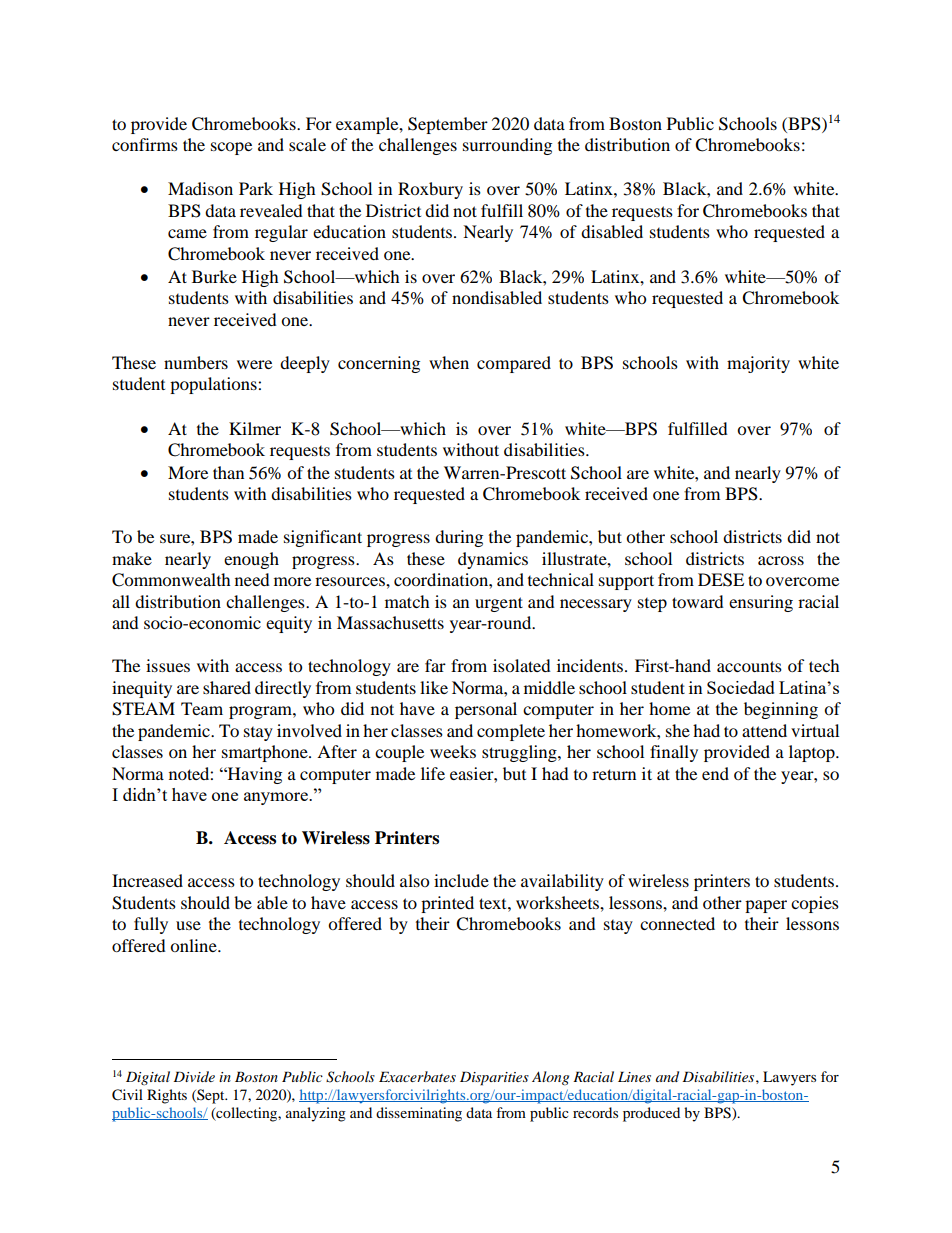  I want to click on when, so click(449, 362).
